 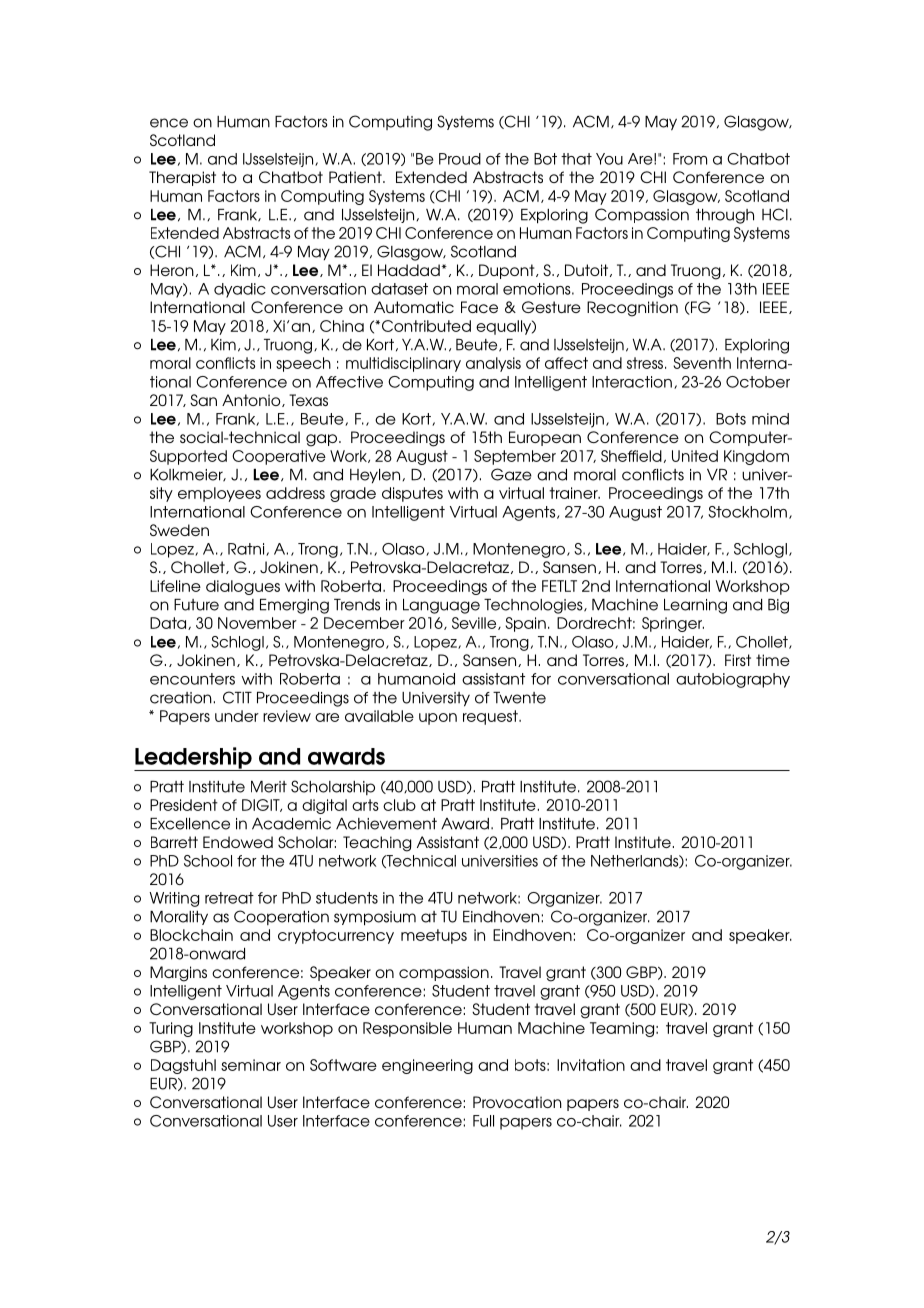 I want to click on Therapist, so click(x=182, y=178).
